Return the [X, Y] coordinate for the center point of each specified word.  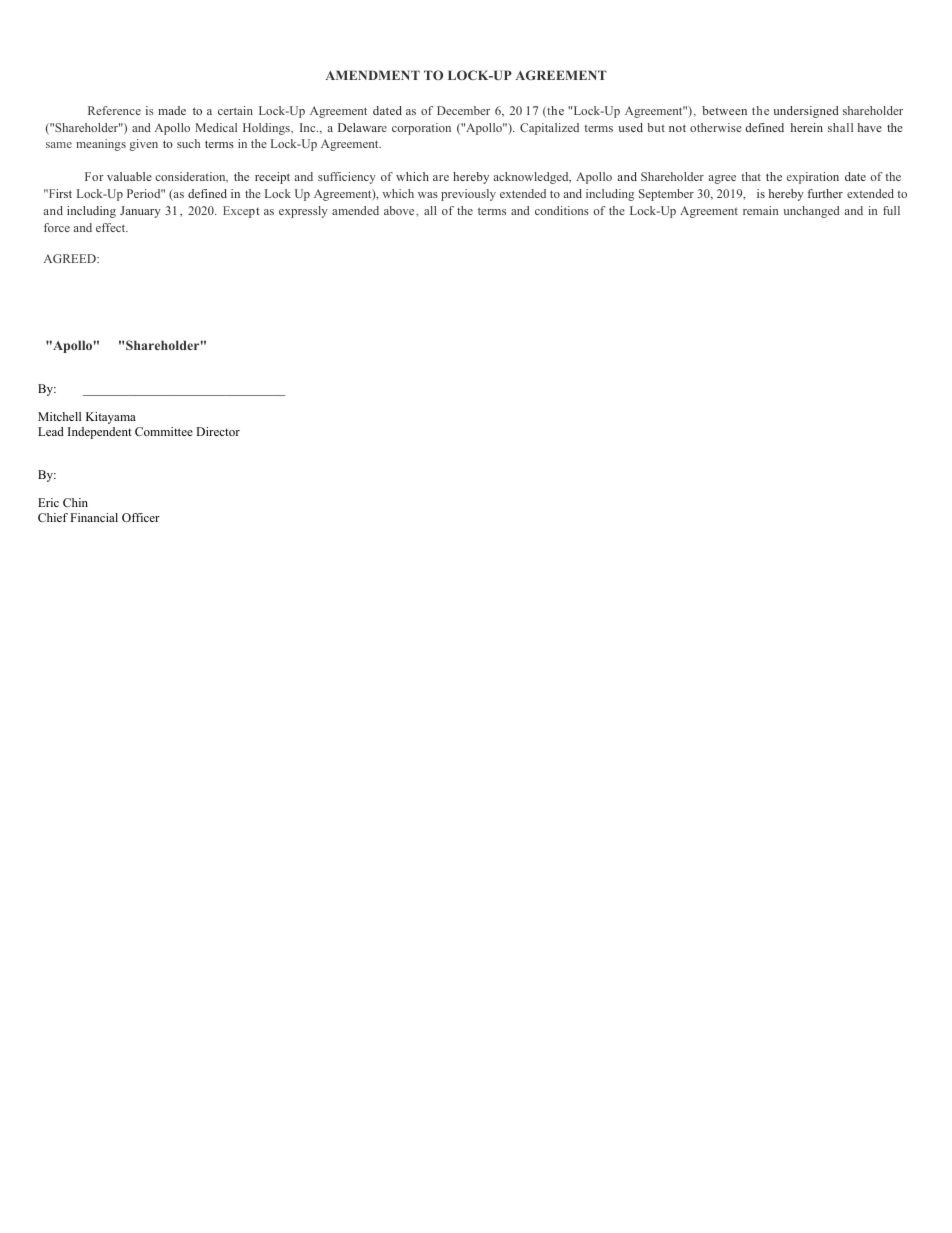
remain [760, 210]
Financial [94, 517]
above [400, 210]
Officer [141, 517]
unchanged [812, 212]
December [463, 110]
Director [218, 431]
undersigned [806, 112]
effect [112, 227]
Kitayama [111, 418]
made [172, 110]
